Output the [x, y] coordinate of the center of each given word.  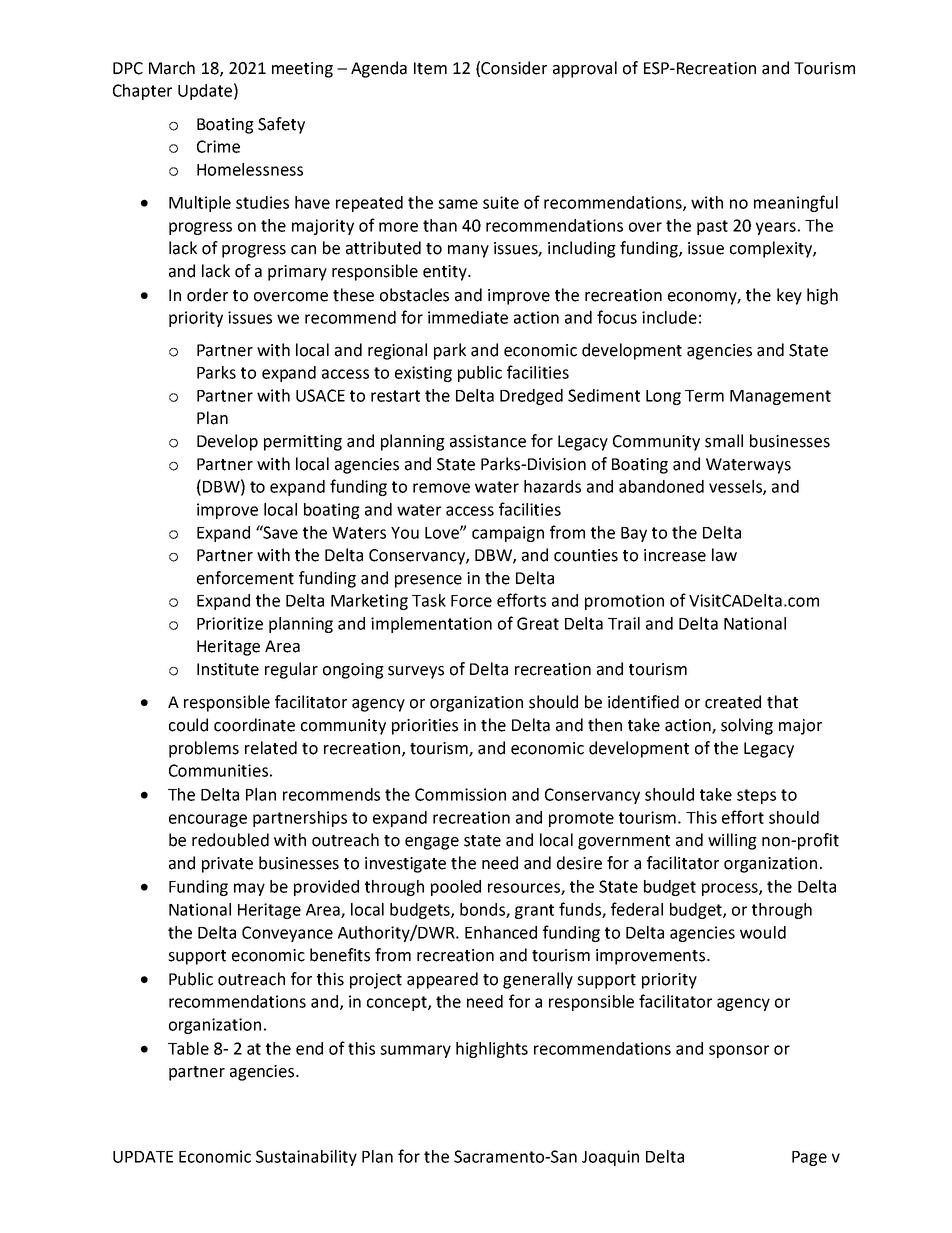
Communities [218, 770]
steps [756, 796]
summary [415, 1051]
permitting [303, 443]
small [724, 441]
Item [430, 68]
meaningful [796, 203]
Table [188, 1048]
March [172, 68]
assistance [488, 441]
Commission [460, 794]
